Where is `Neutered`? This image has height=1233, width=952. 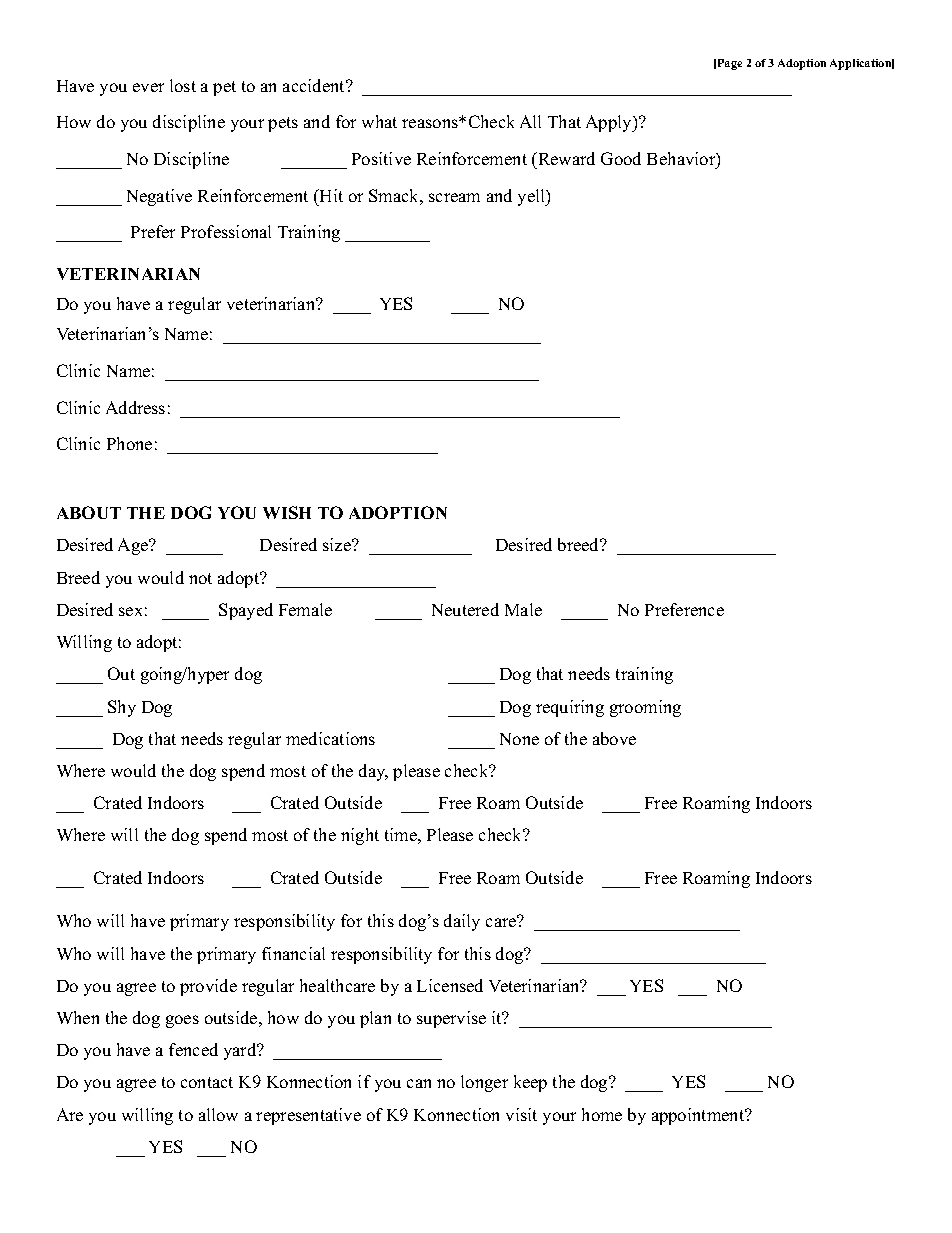 Neutered is located at coordinates (465, 609).
